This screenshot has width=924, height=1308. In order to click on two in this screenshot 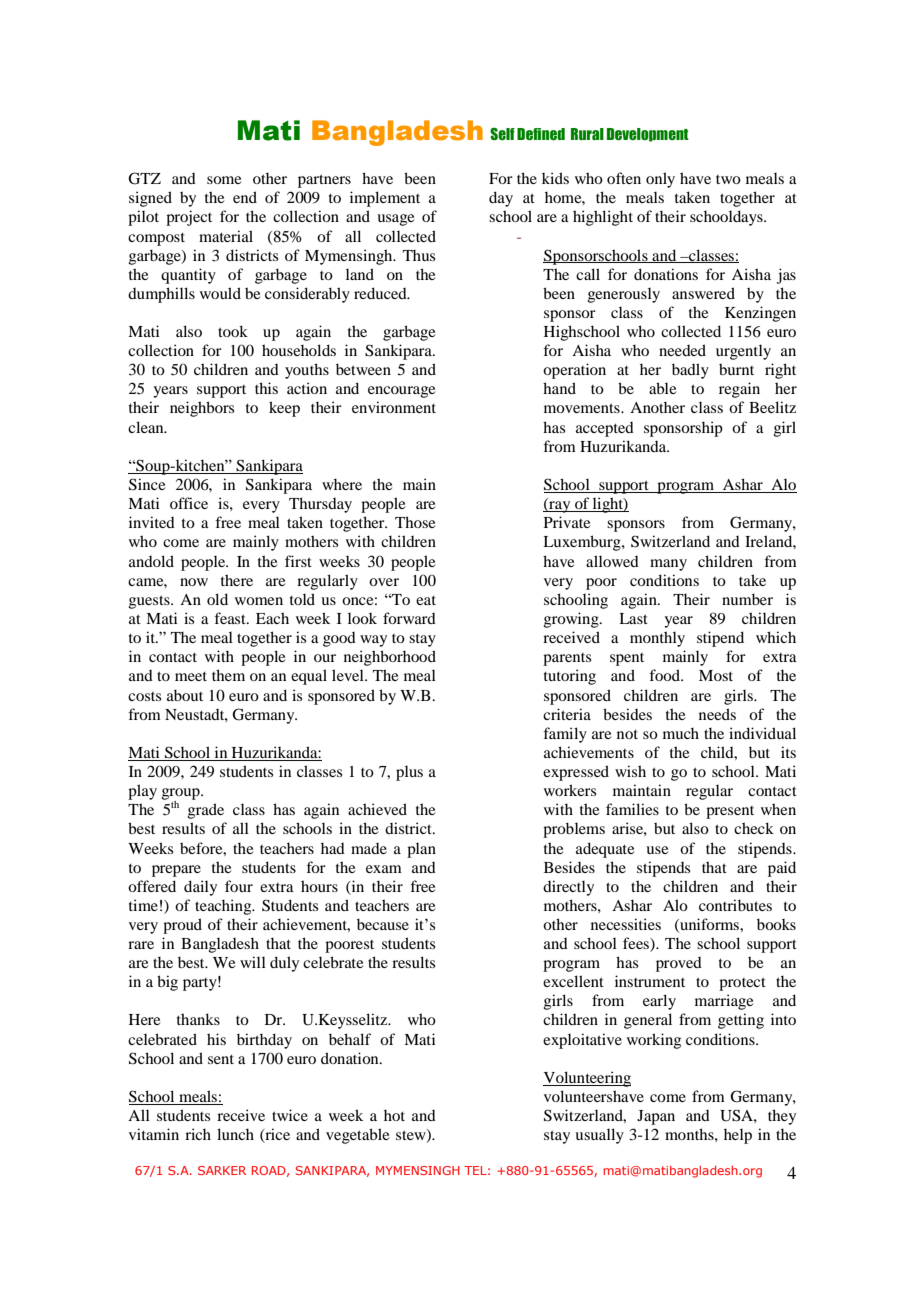, I will do `click(728, 179)`.
